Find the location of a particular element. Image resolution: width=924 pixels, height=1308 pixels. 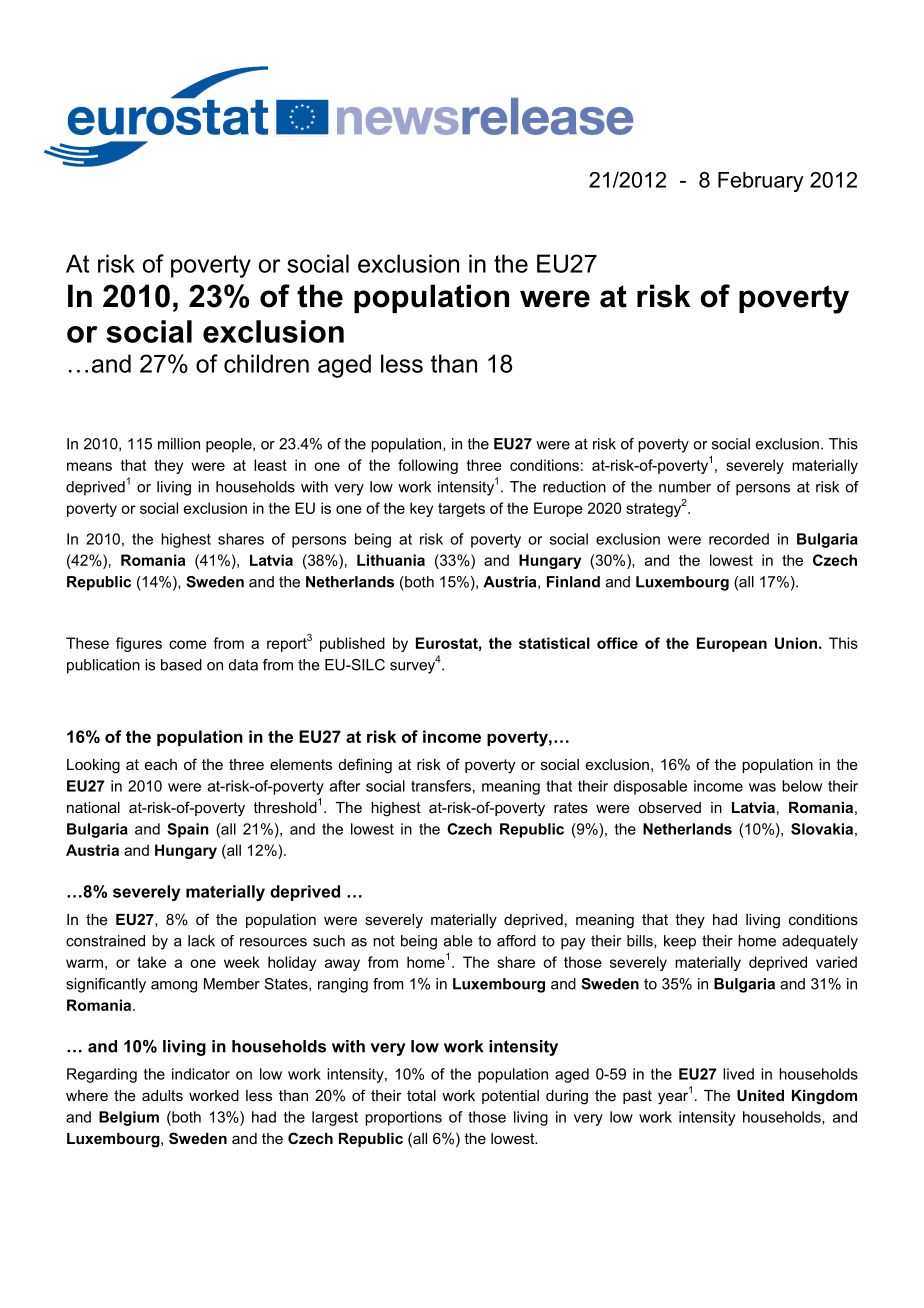

Lithuania is located at coordinates (391, 560).
